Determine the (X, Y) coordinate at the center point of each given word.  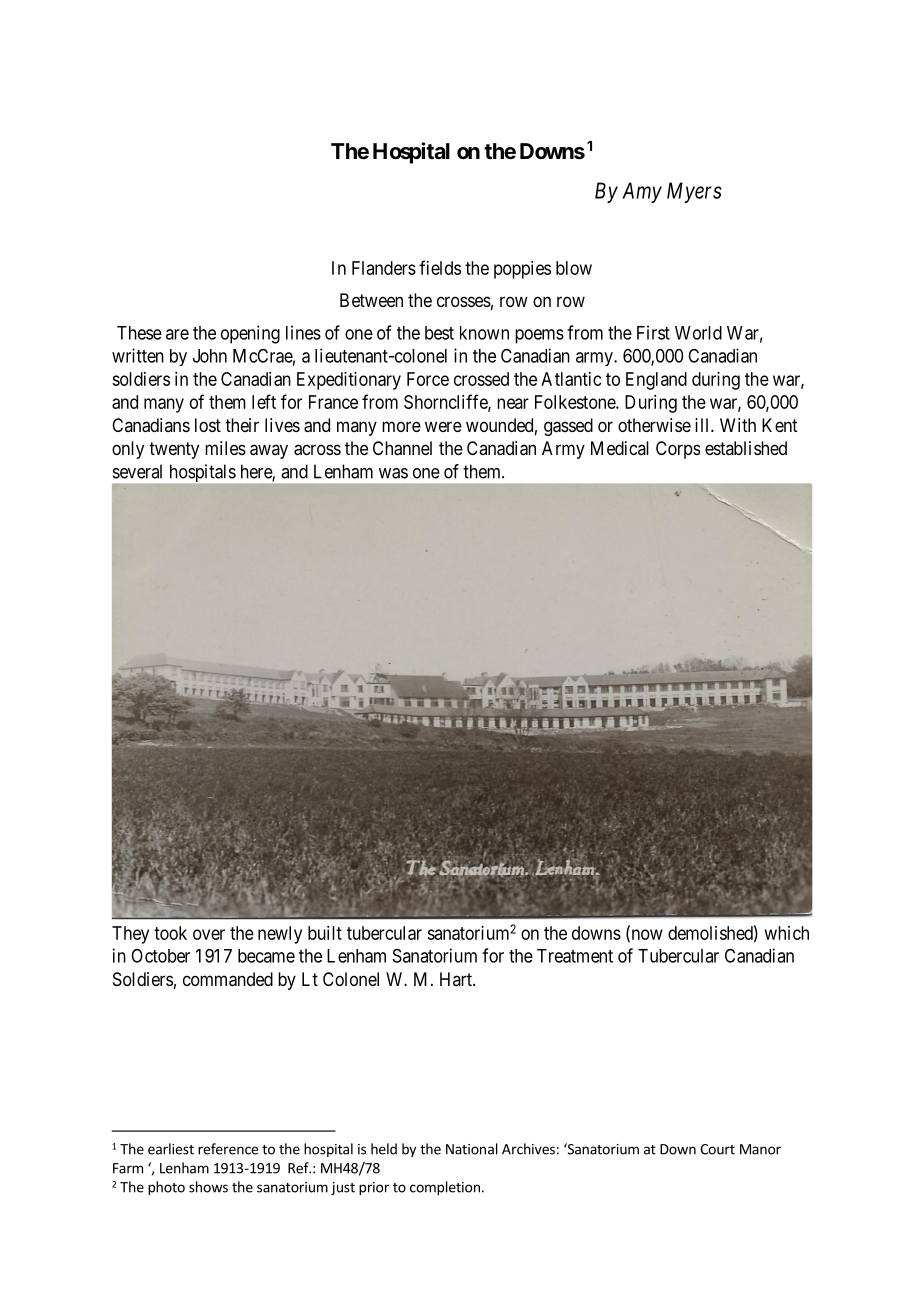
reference (228, 1149)
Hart (457, 979)
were (443, 426)
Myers (694, 192)
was (393, 473)
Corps (678, 450)
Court (717, 1149)
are (177, 334)
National (472, 1149)
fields (440, 267)
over (209, 934)
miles (225, 448)
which (787, 933)
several (137, 471)
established (746, 448)
